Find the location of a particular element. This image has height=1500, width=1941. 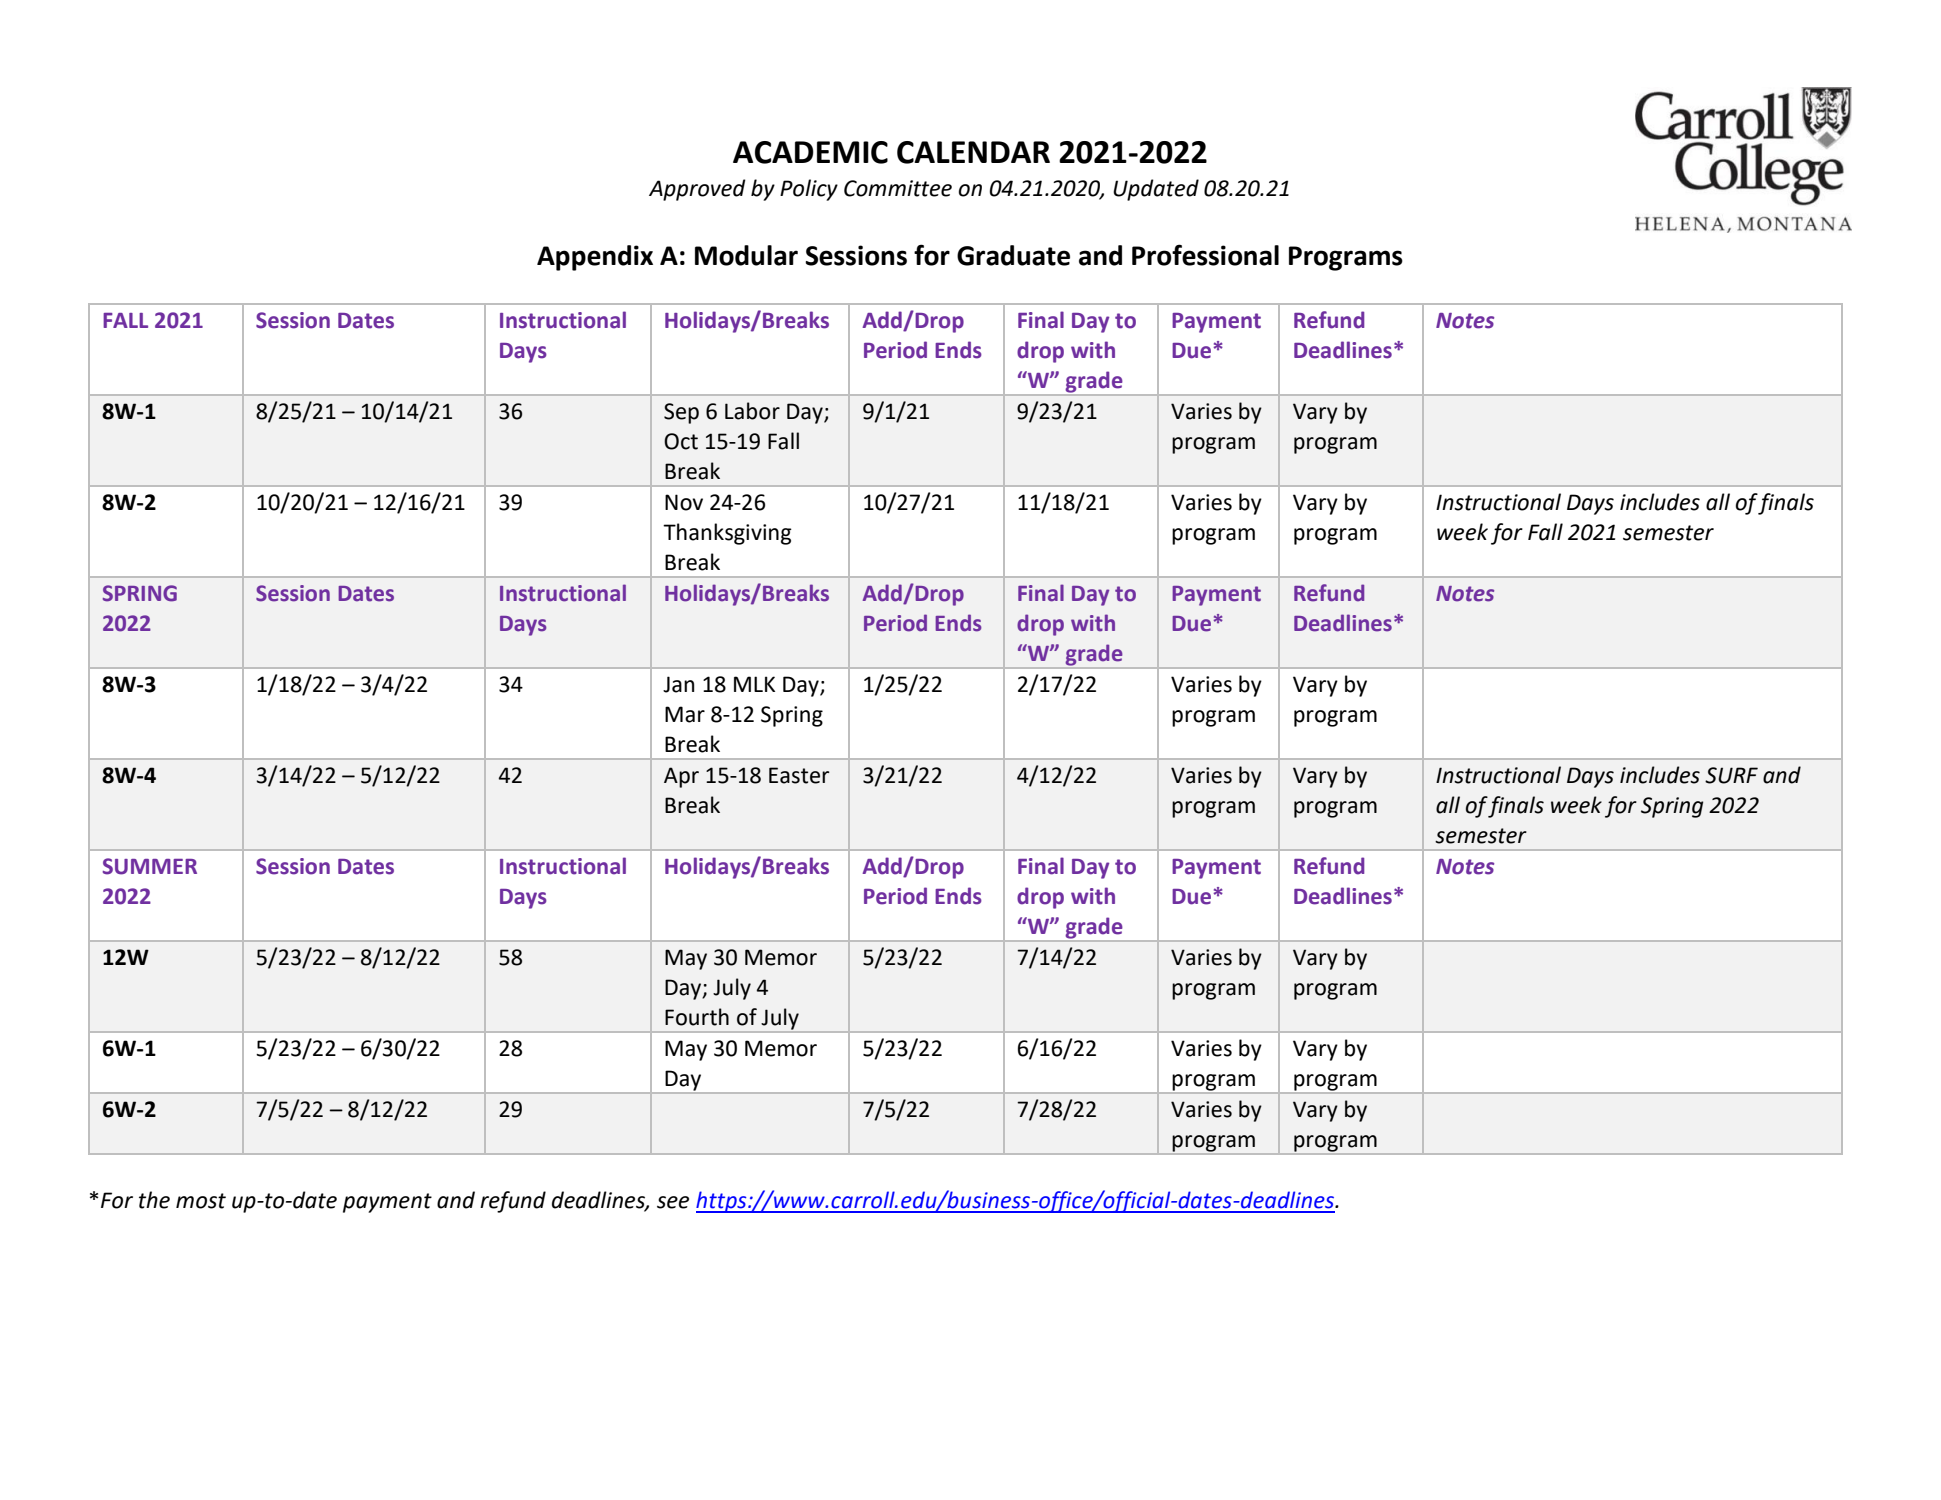

Appendix is located at coordinates (595, 258).
